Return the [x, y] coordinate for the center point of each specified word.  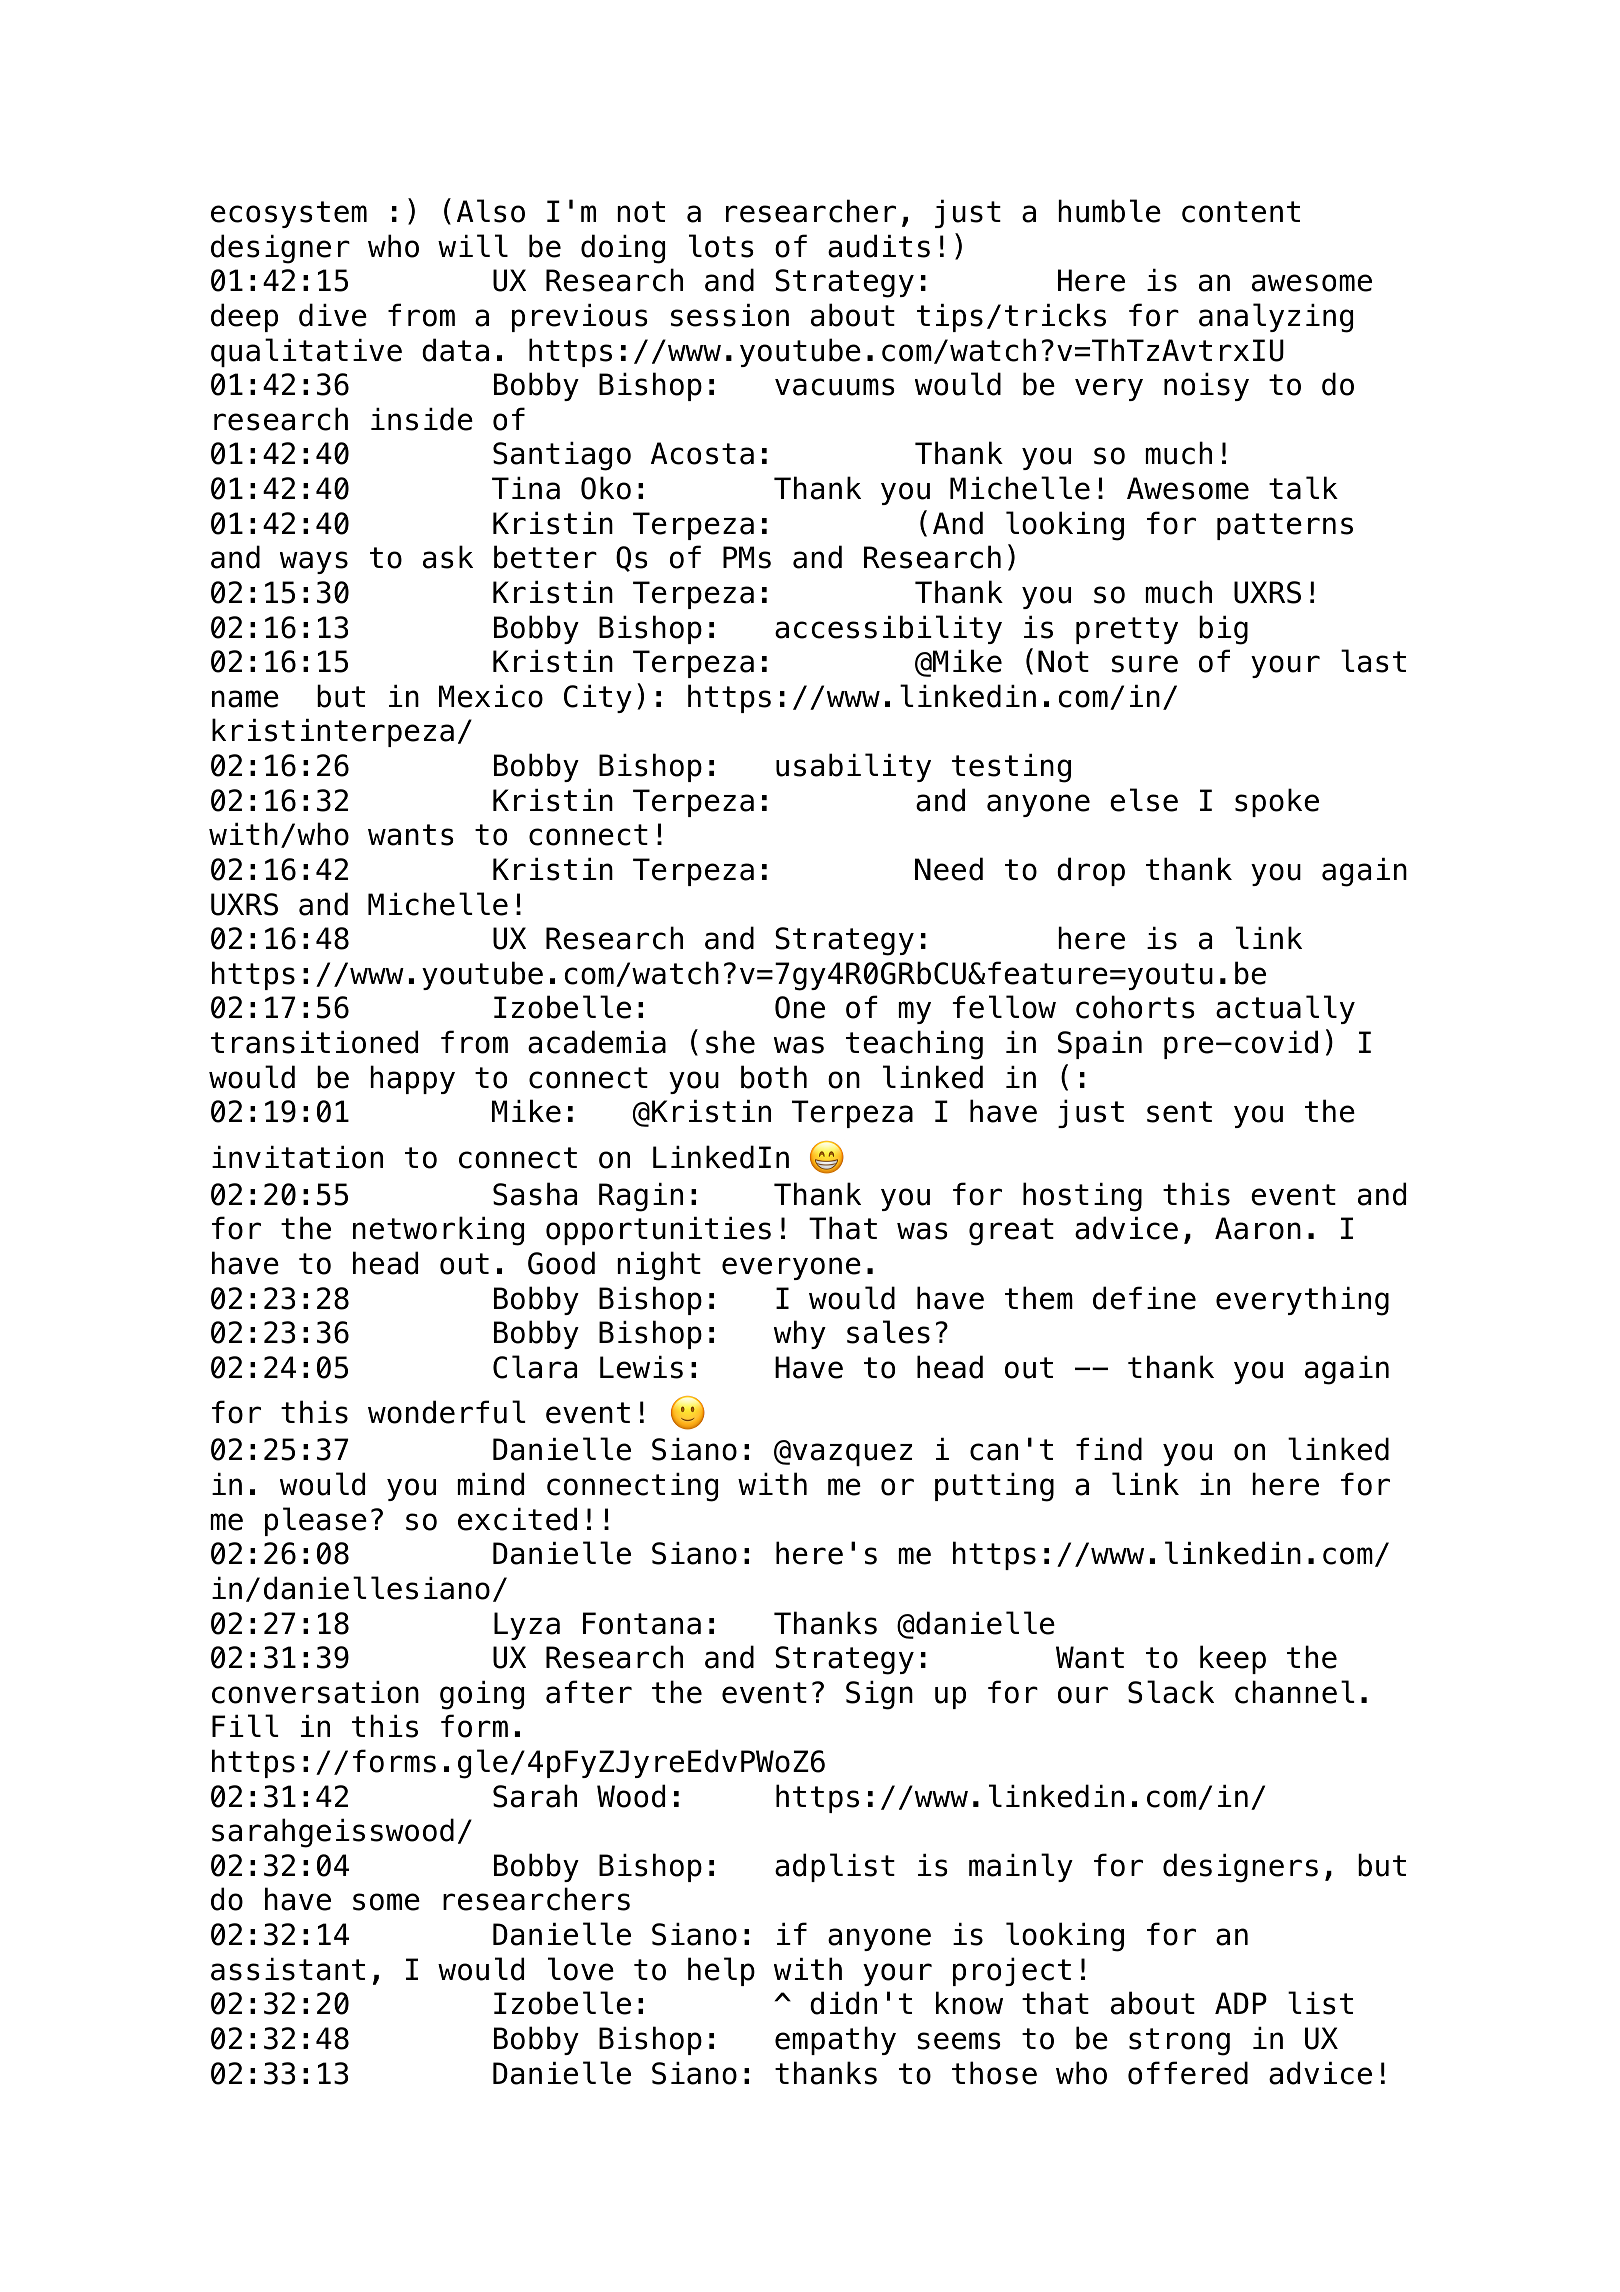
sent [1179, 1112]
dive [333, 315]
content [1241, 212]
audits [879, 246]
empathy [835, 2040]
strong [1179, 2042]
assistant [288, 1969]
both [774, 1077]
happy [412, 1079]
